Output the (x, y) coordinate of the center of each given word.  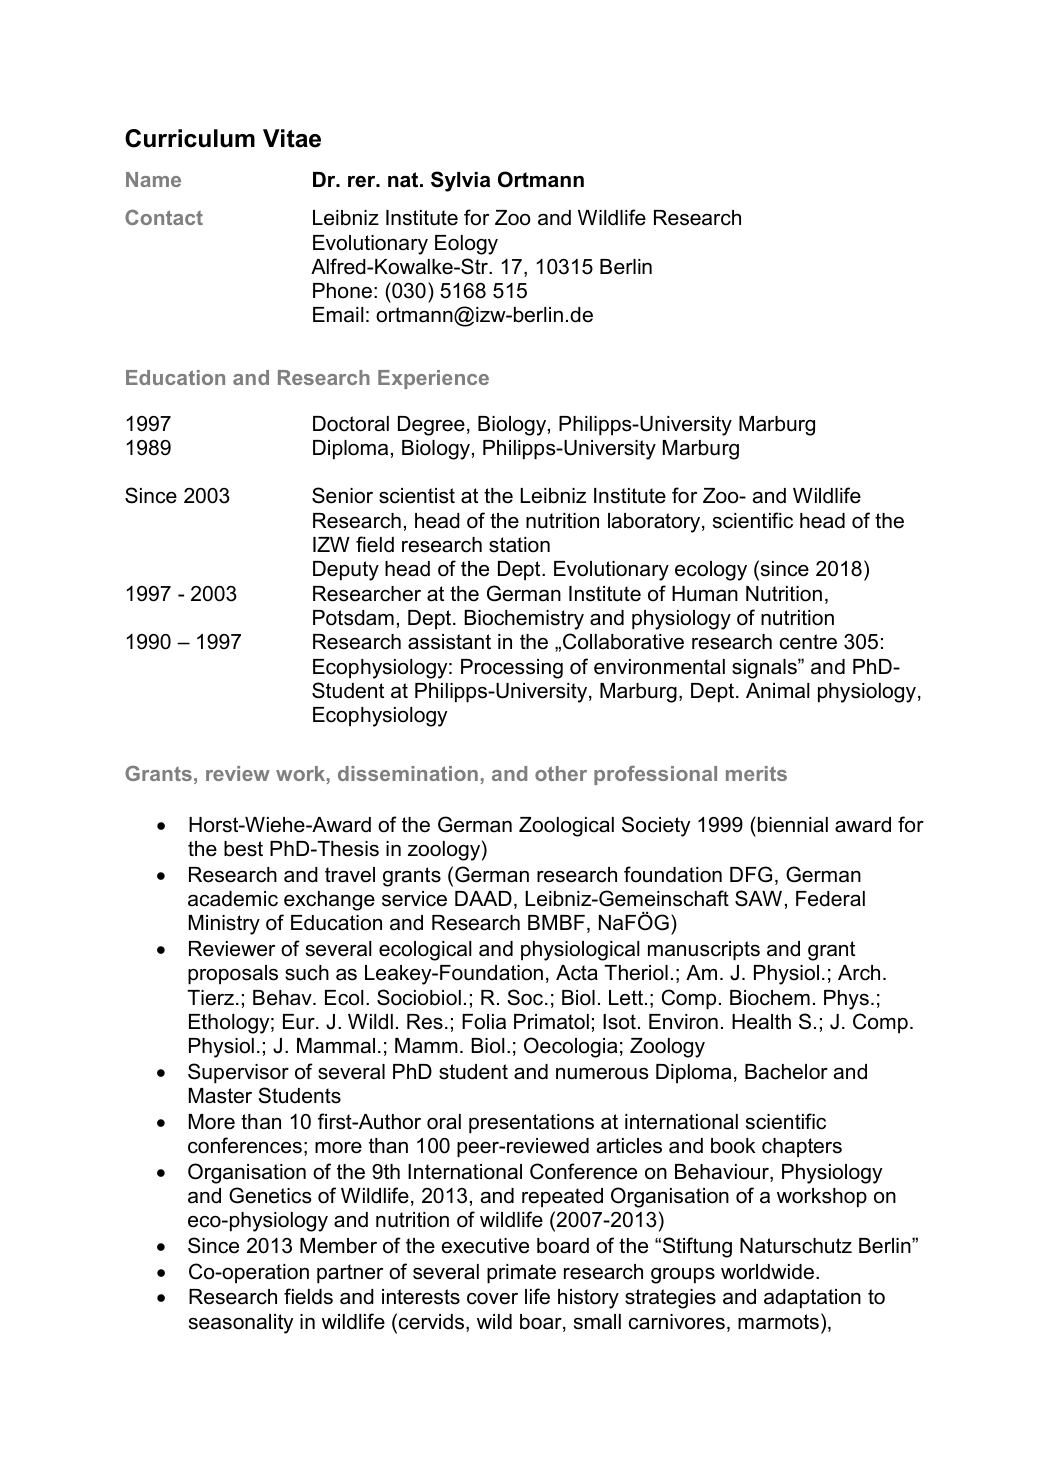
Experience (433, 379)
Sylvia (460, 181)
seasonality (241, 1324)
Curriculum (190, 138)
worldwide (767, 1272)
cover (492, 1299)
